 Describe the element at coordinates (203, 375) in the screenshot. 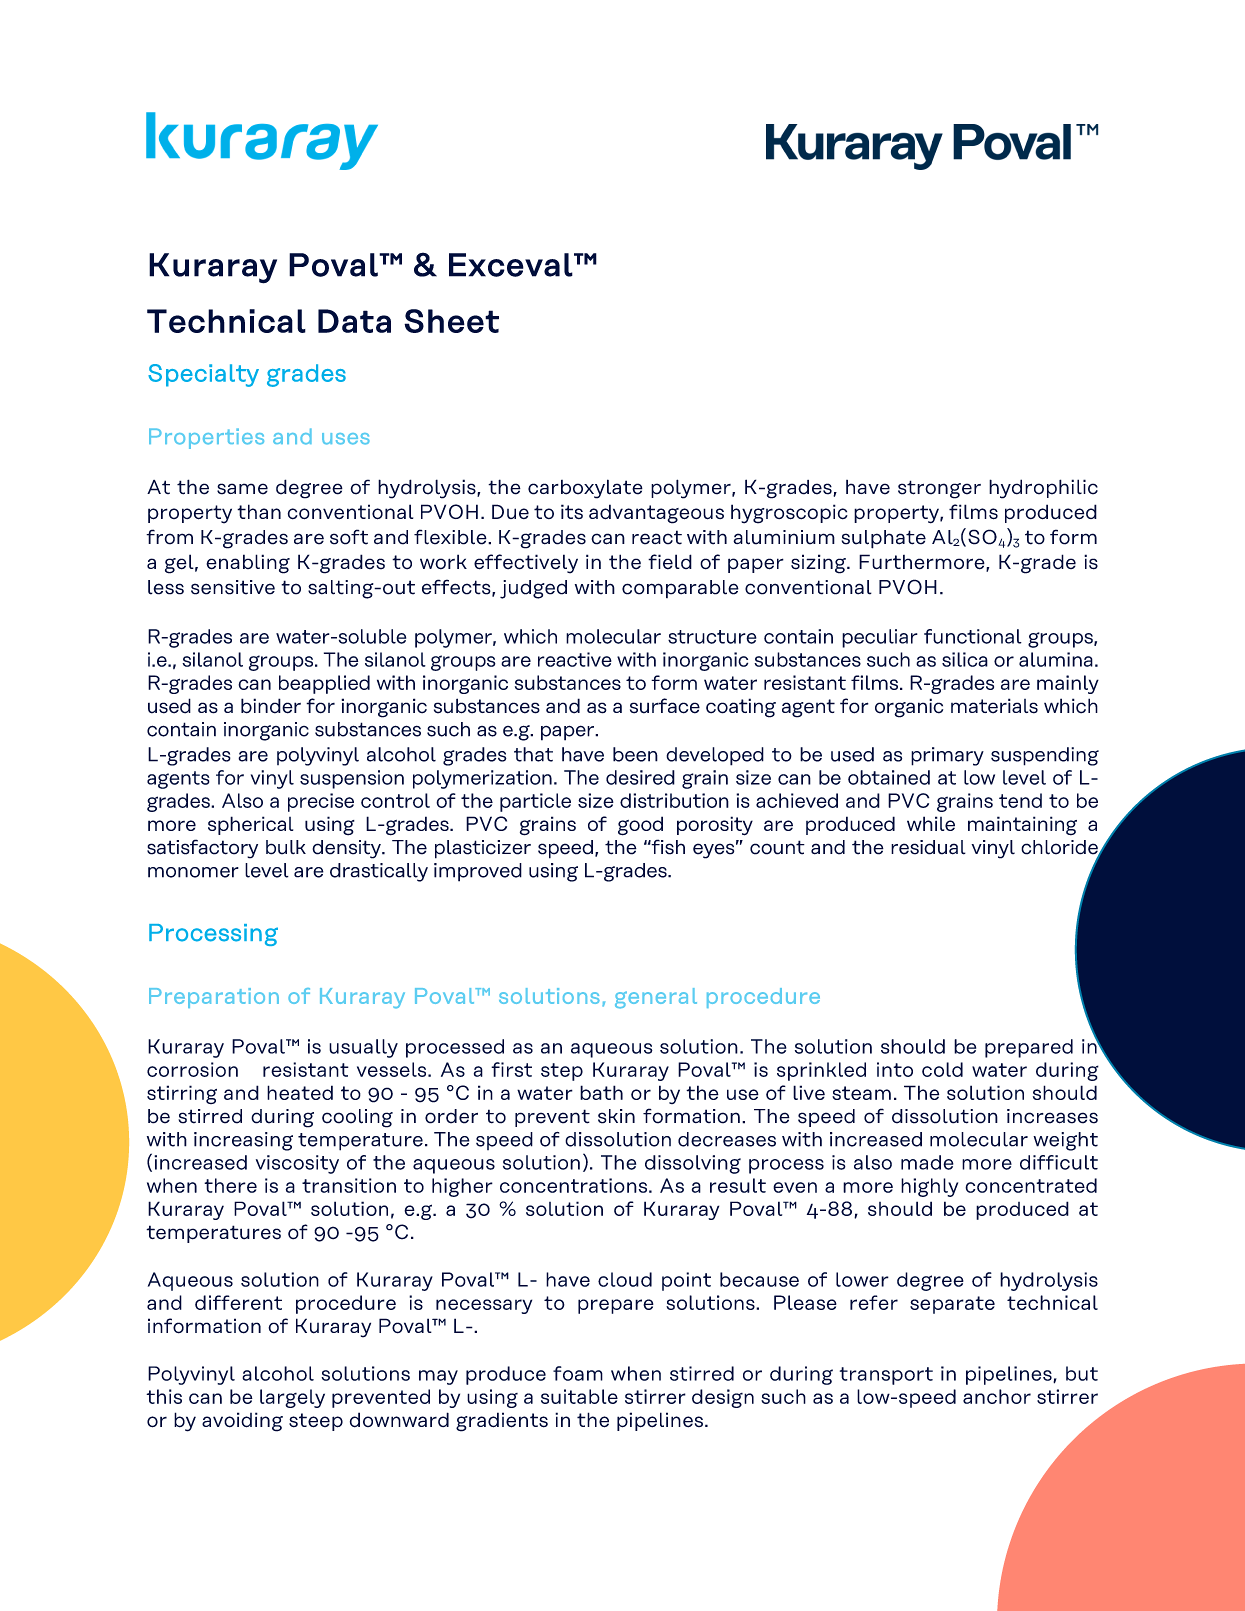

I see `Specialty` at that location.
